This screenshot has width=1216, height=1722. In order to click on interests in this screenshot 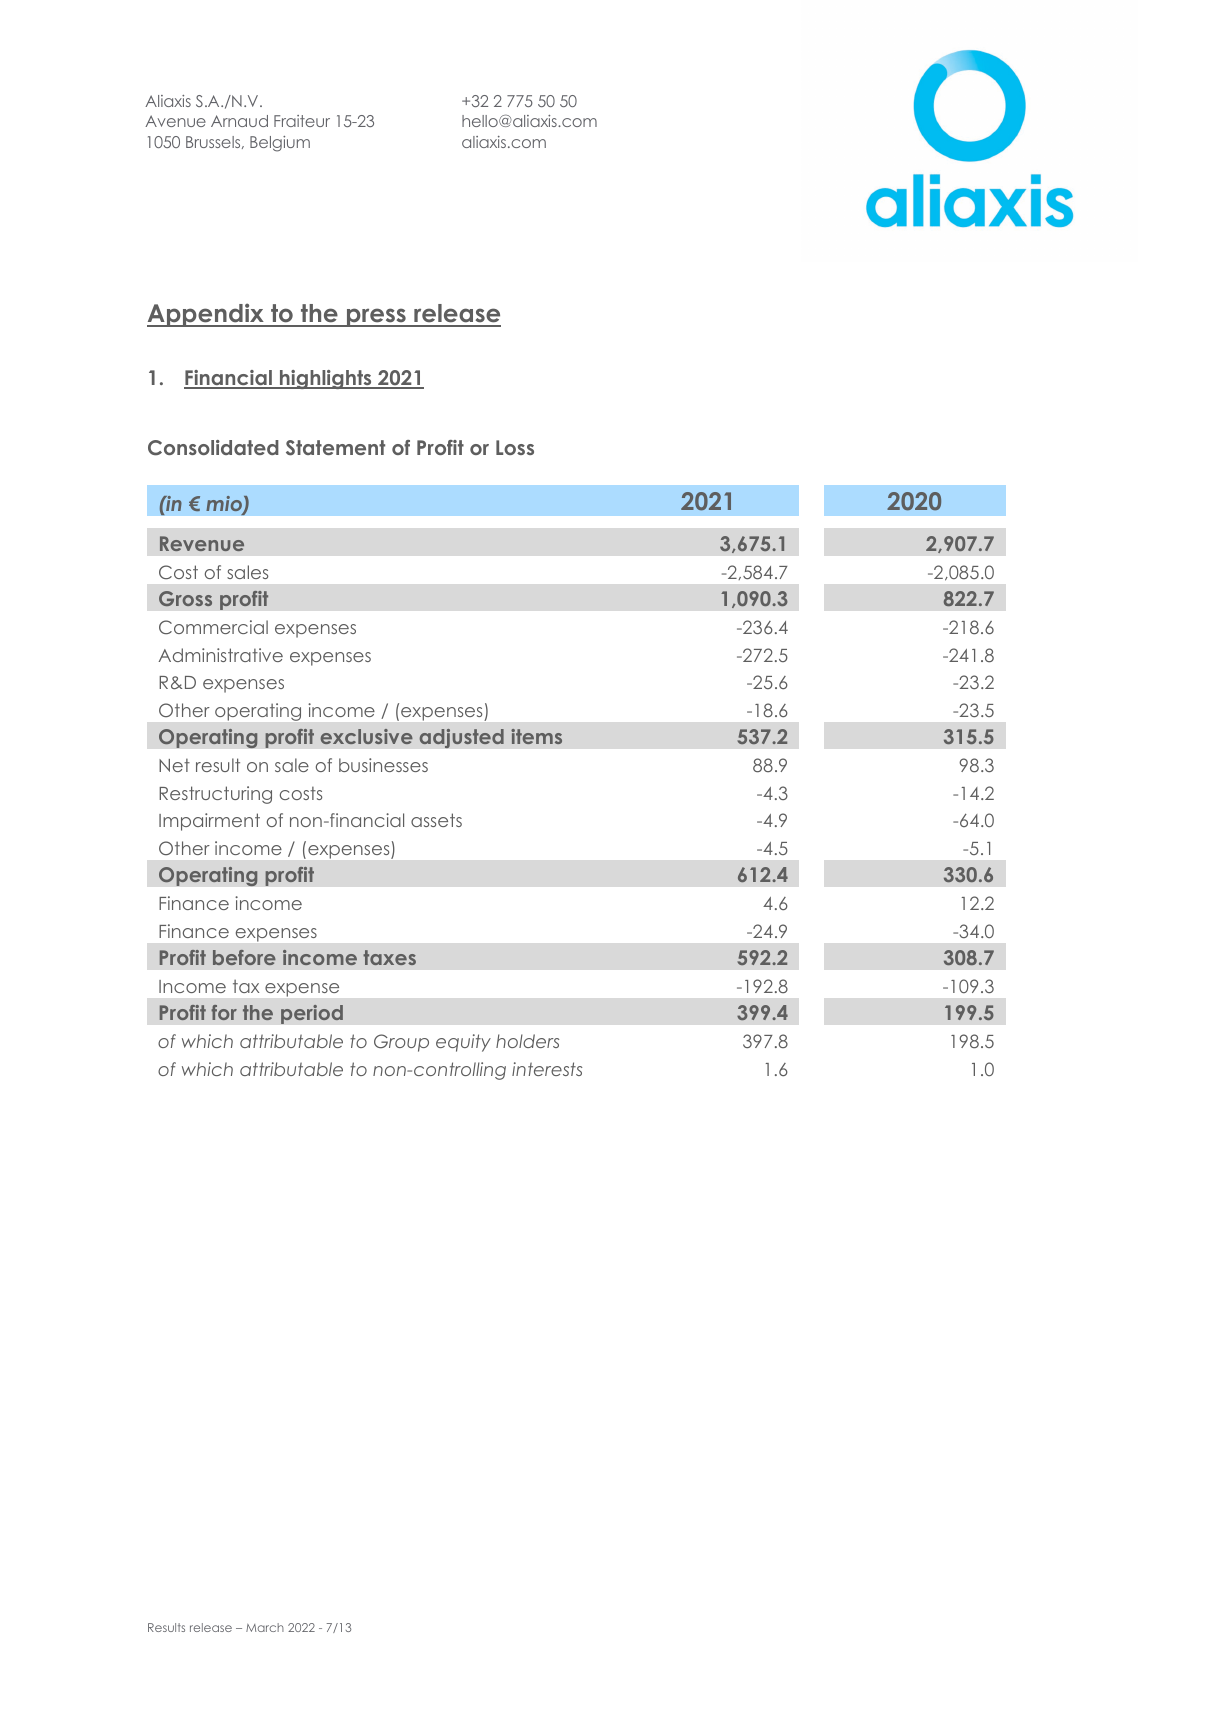, I will do `click(547, 1069)`.
